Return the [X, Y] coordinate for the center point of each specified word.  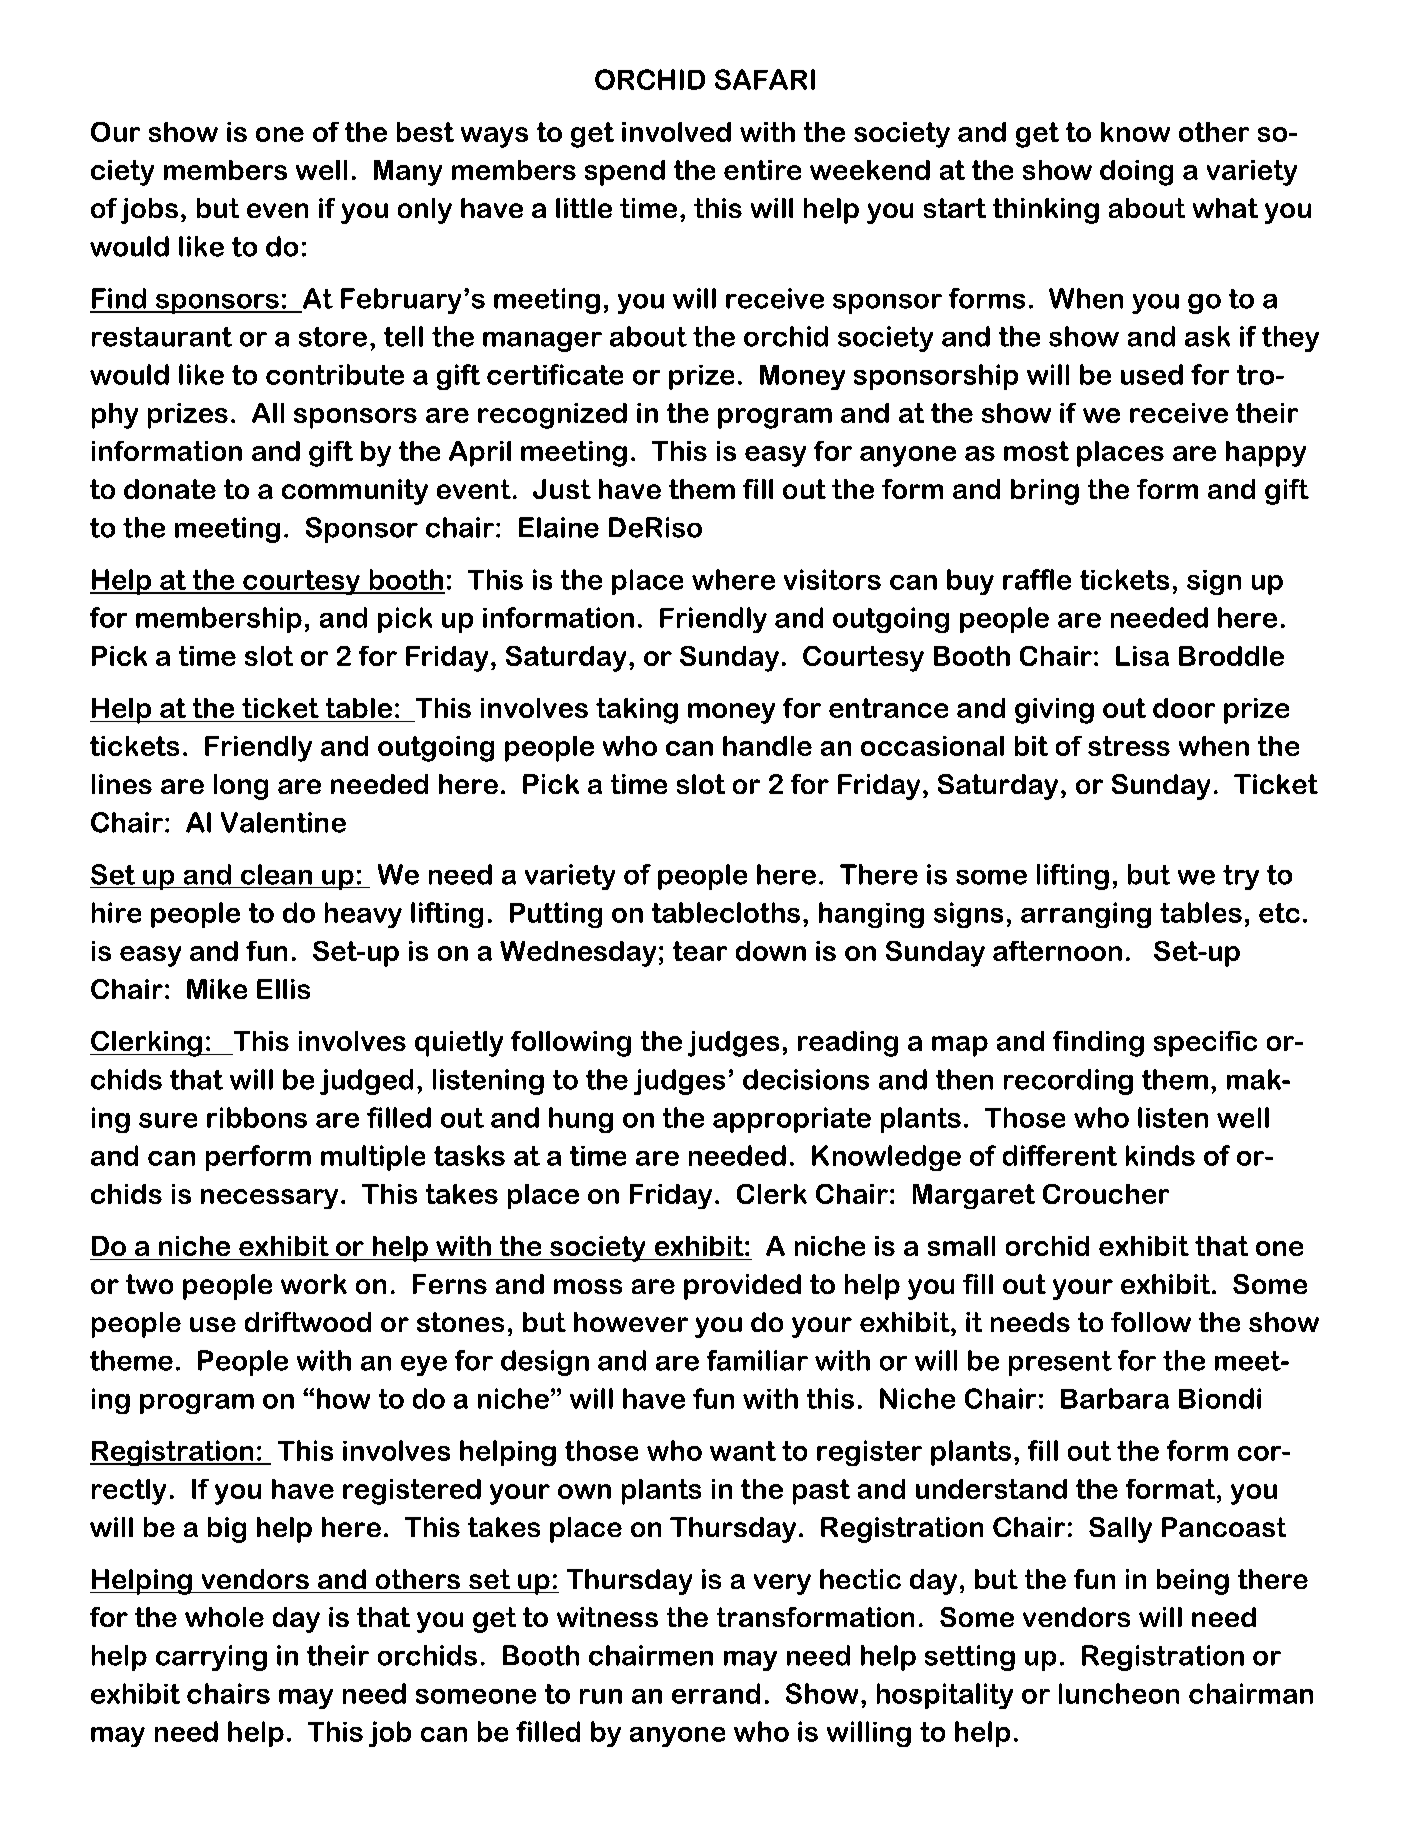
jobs [149, 211]
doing [1136, 173]
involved [676, 132]
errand [716, 1693]
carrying [211, 1658]
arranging [1086, 915]
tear [700, 951]
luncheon [1119, 1693]
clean [276, 874]
